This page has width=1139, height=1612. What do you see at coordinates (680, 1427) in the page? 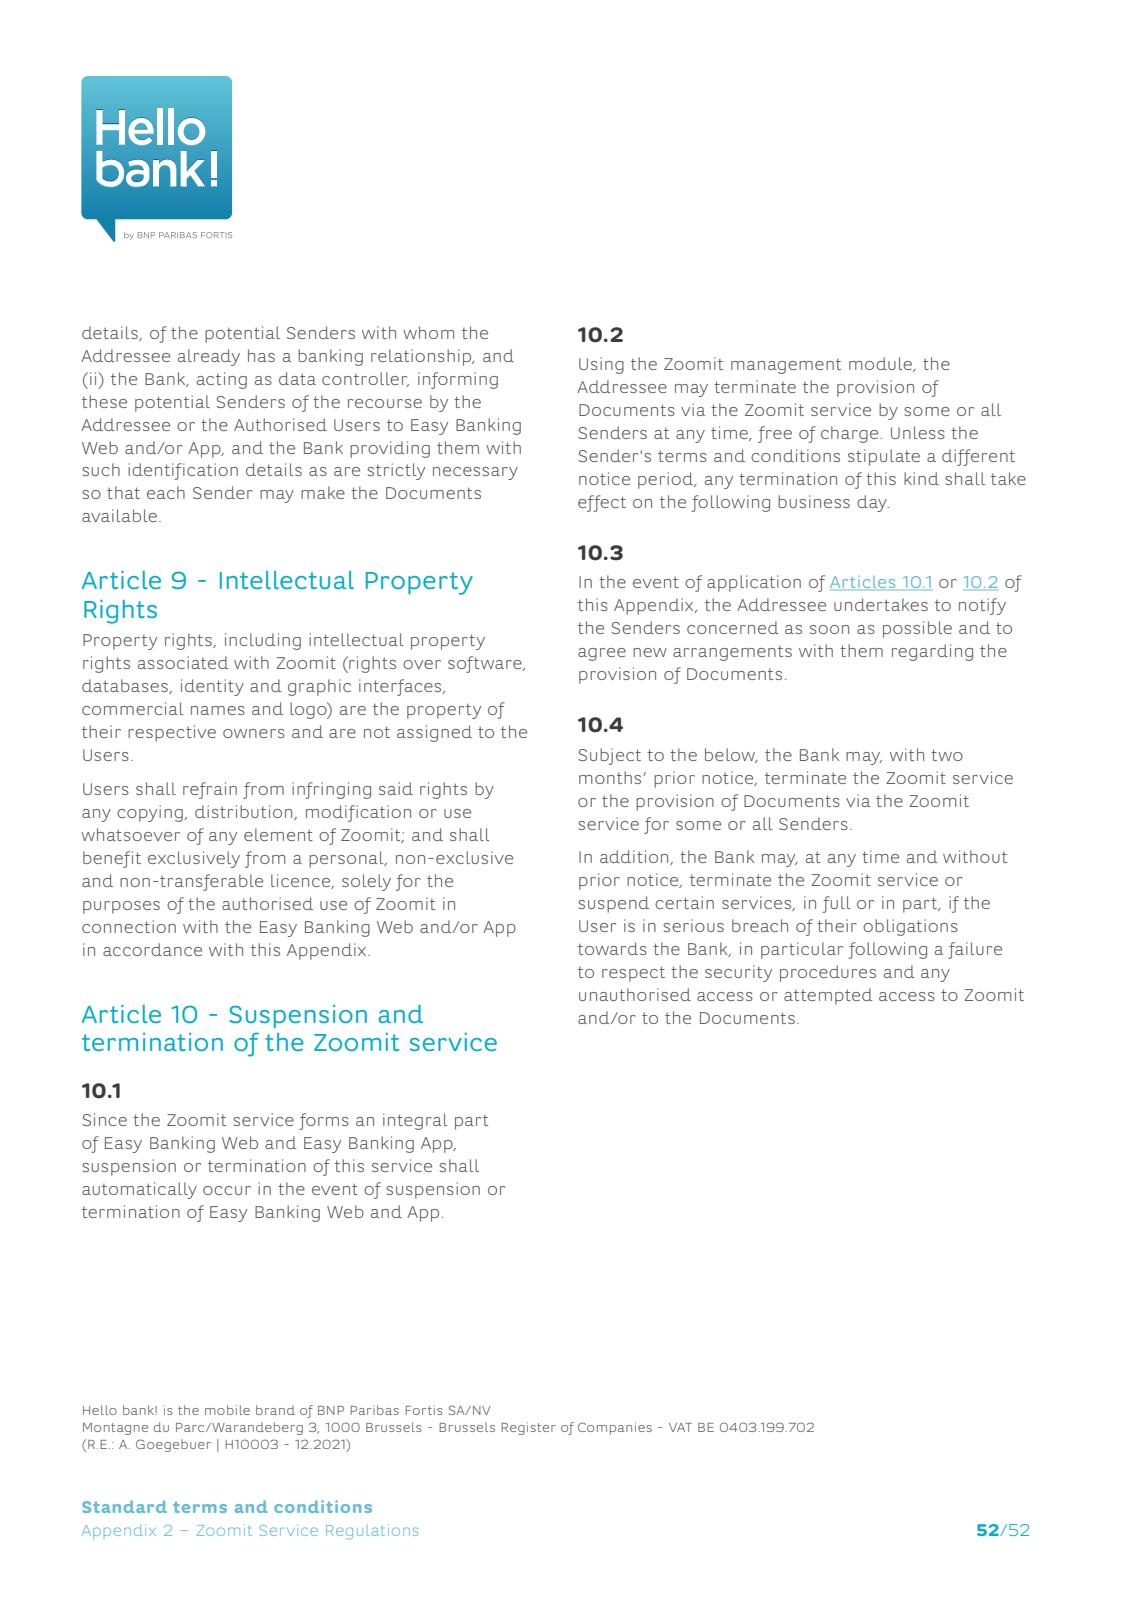
I see `VAT` at bounding box center [680, 1427].
